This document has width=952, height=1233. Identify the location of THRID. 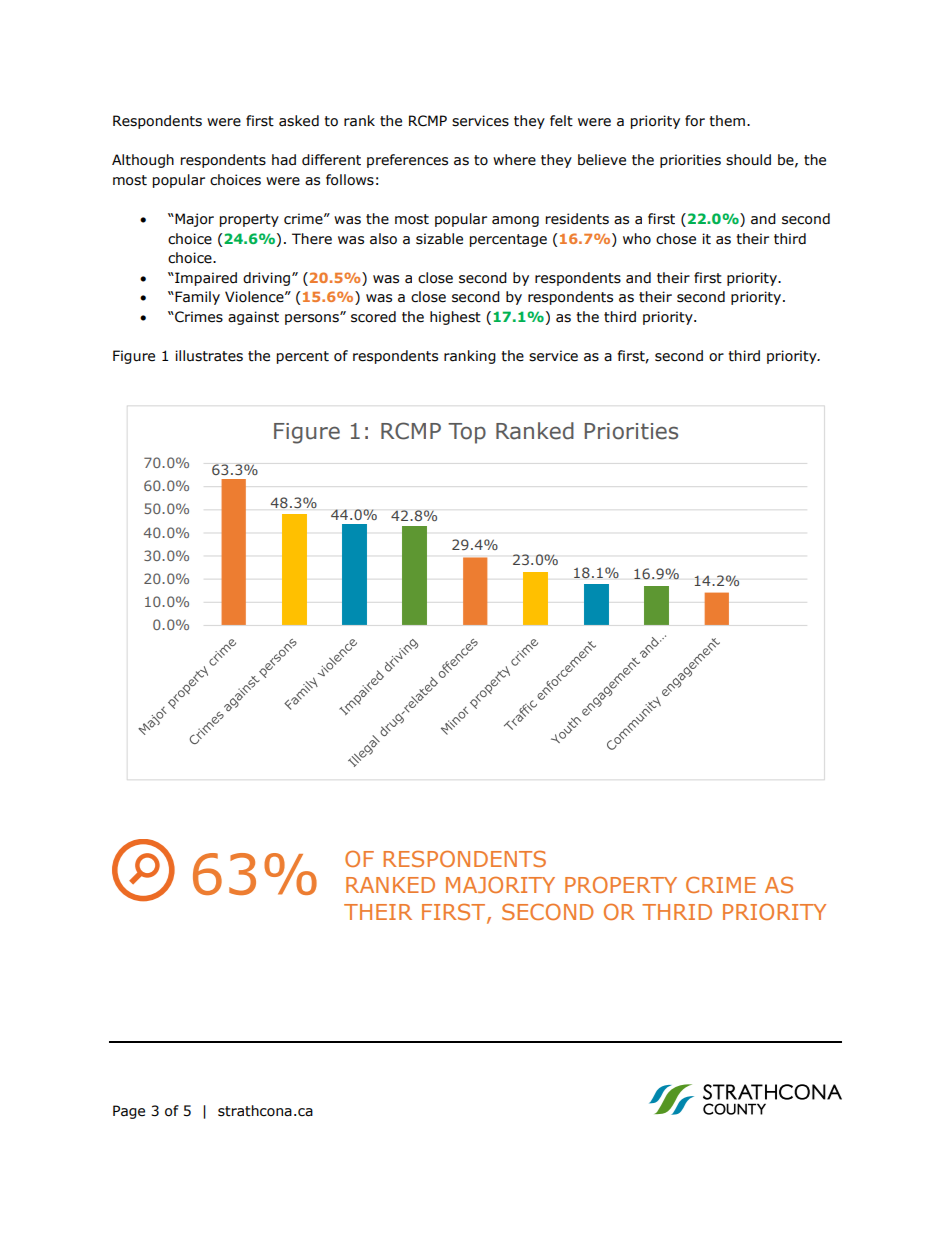
(677, 912).
